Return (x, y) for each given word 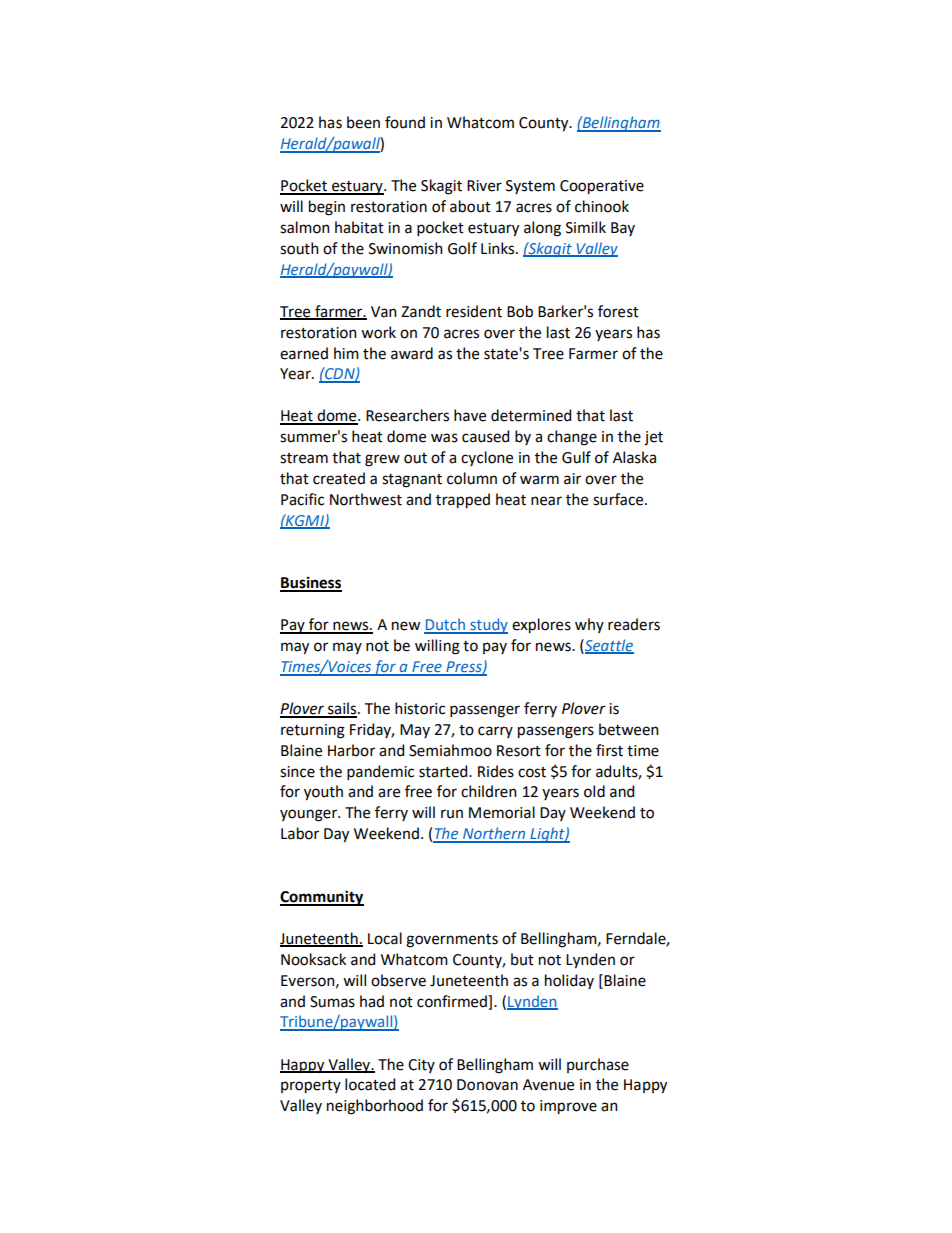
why (589, 625)
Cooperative (602, 187)
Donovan (487, 1085)
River (484, 186)
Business (311, 583)
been (363, 122)
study (488, 626)
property (311, 1087)
